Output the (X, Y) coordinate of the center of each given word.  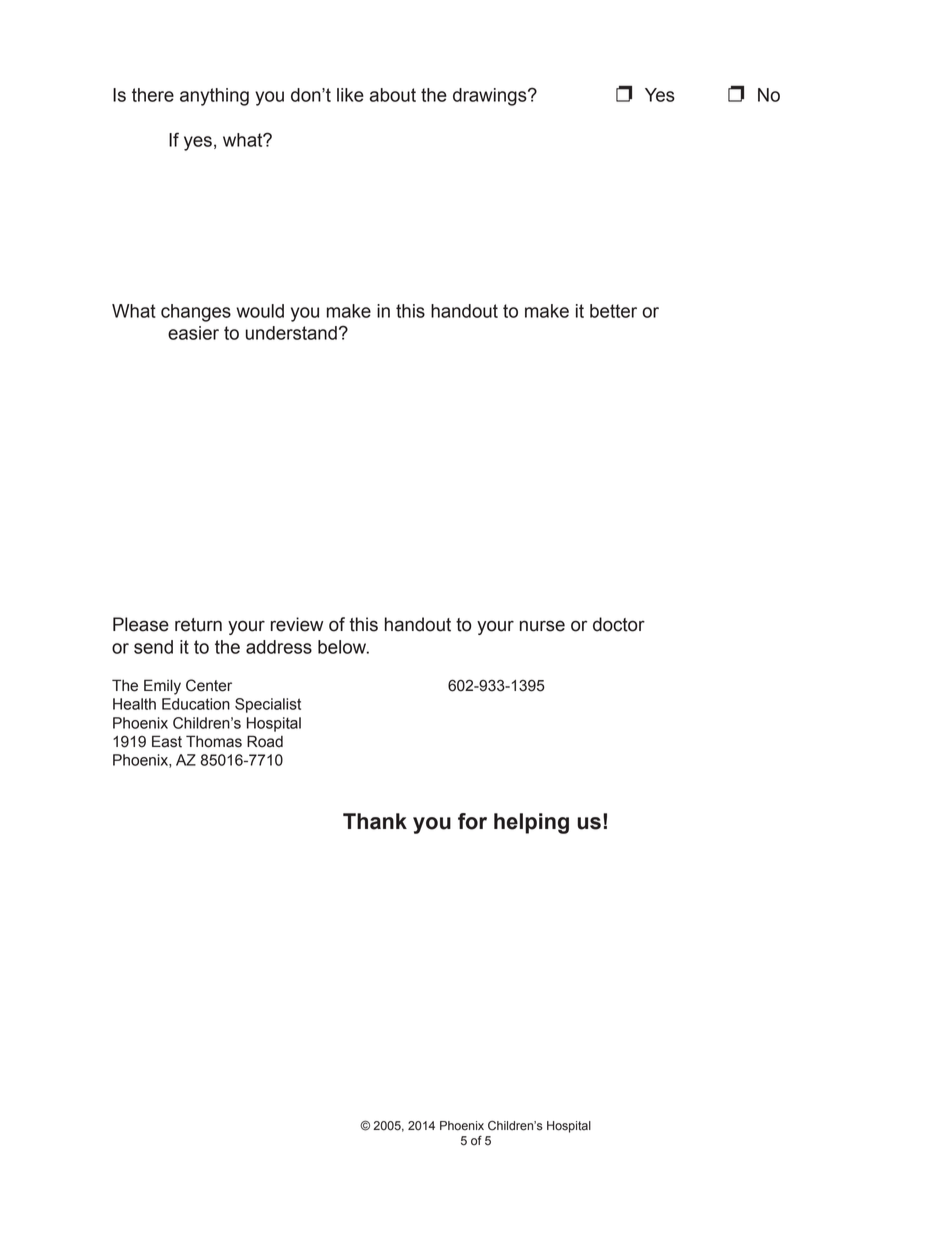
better (613, 311)
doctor (619, 624)
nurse (542, 626)
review (297, 624)
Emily (162, 687)
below (343, 647)
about (393, 95)
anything (214, 97)
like (350, 95)
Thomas (214, 741)
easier (193, 333)
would (260, 311)
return (198, 625)
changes (196, 313)
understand (291, 333)
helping (531, 823)
